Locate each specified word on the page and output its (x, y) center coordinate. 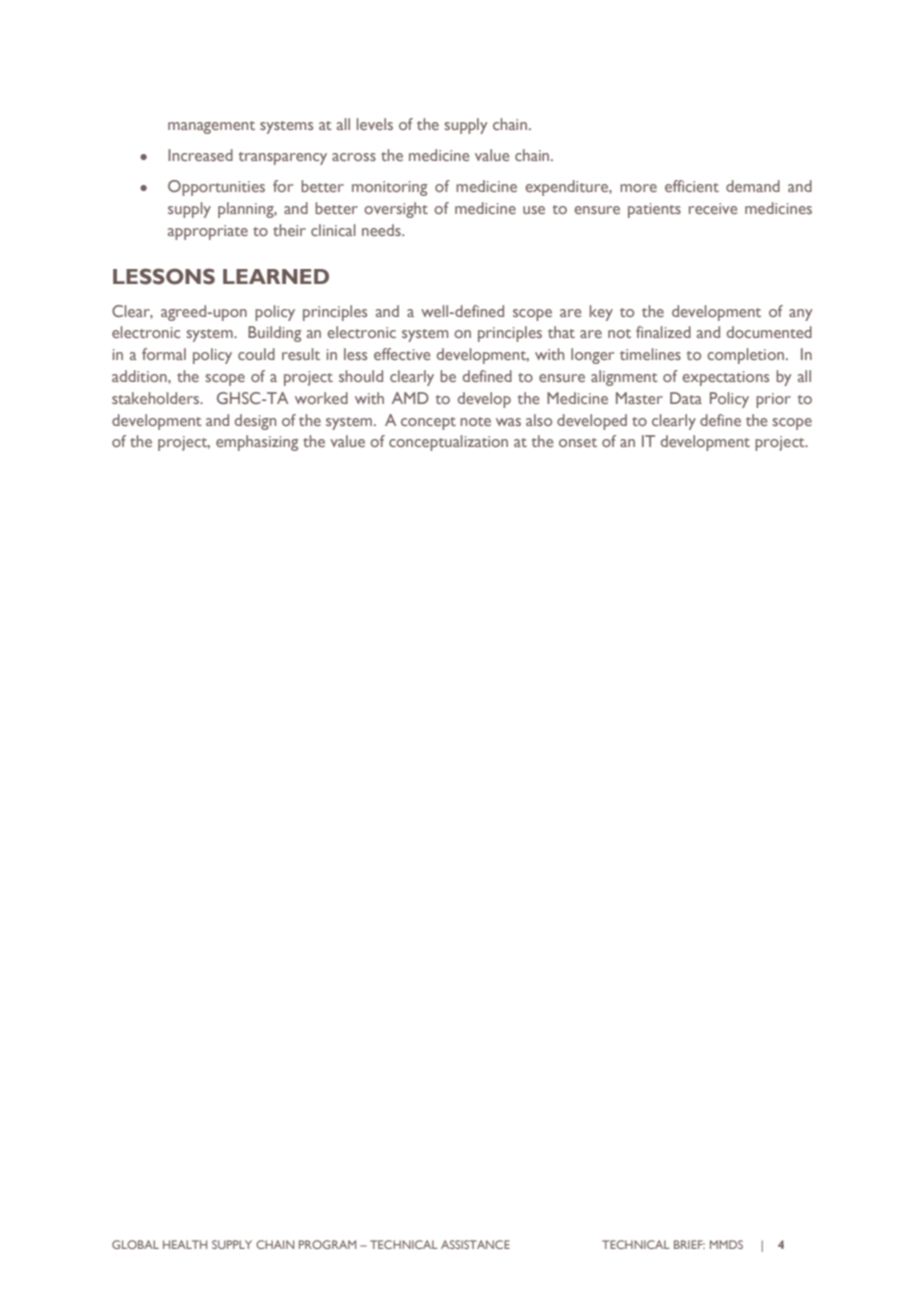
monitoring (389, 188)
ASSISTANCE (475, 1244)
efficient (692, 186)
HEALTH (185, 1244)
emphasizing (257, 443)
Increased (200, 155)
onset (578, 442)
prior (773, 400)
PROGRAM (327, 1244)
